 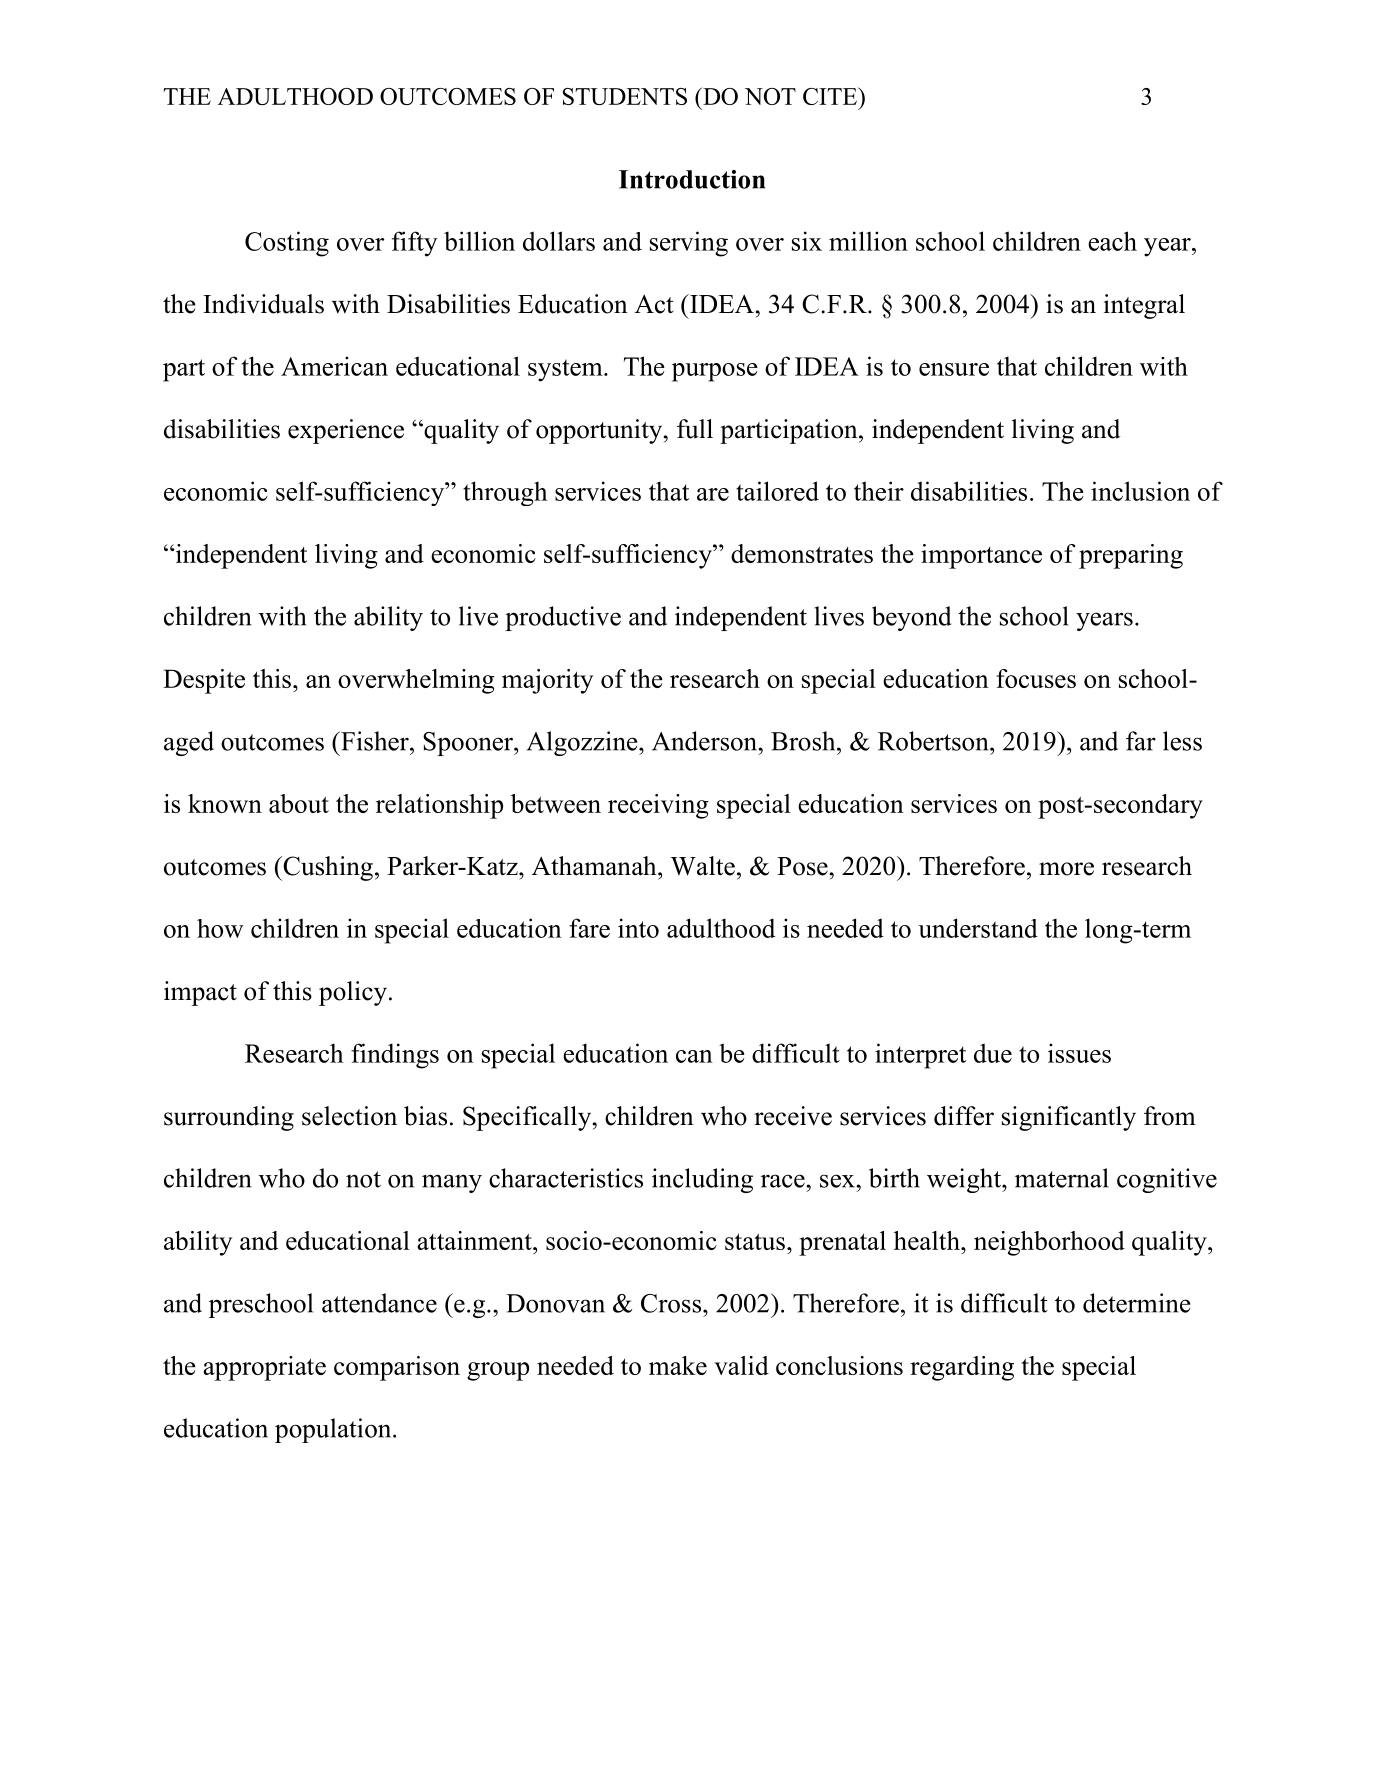 What do you see at coordinates (978, 928) in the image?
I see `understand` at bounding box center [978, 928].
